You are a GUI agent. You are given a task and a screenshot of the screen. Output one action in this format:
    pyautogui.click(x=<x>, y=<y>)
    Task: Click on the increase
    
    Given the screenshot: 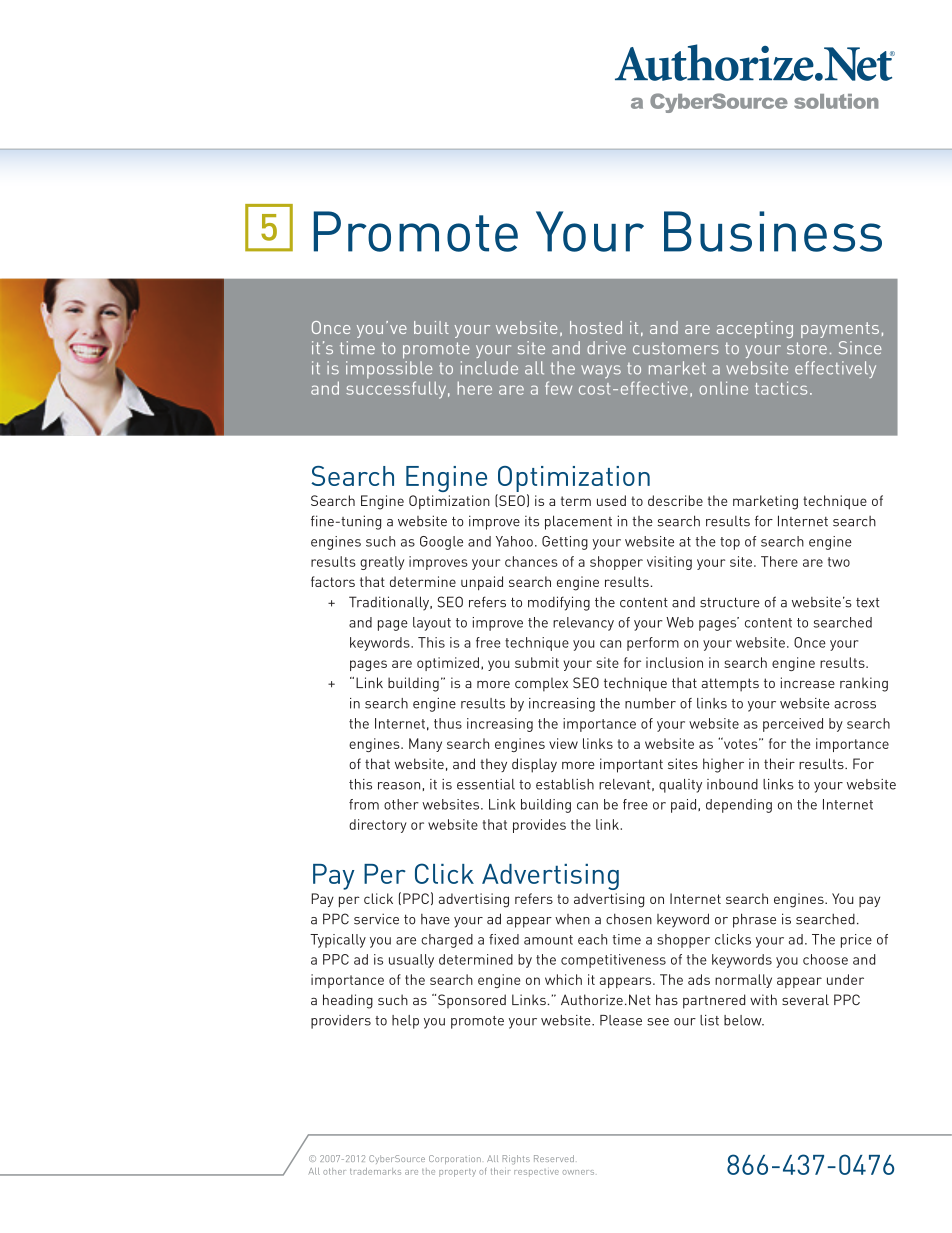 What is the action you would take?
    pyautogui.click(x=808, y=682)
